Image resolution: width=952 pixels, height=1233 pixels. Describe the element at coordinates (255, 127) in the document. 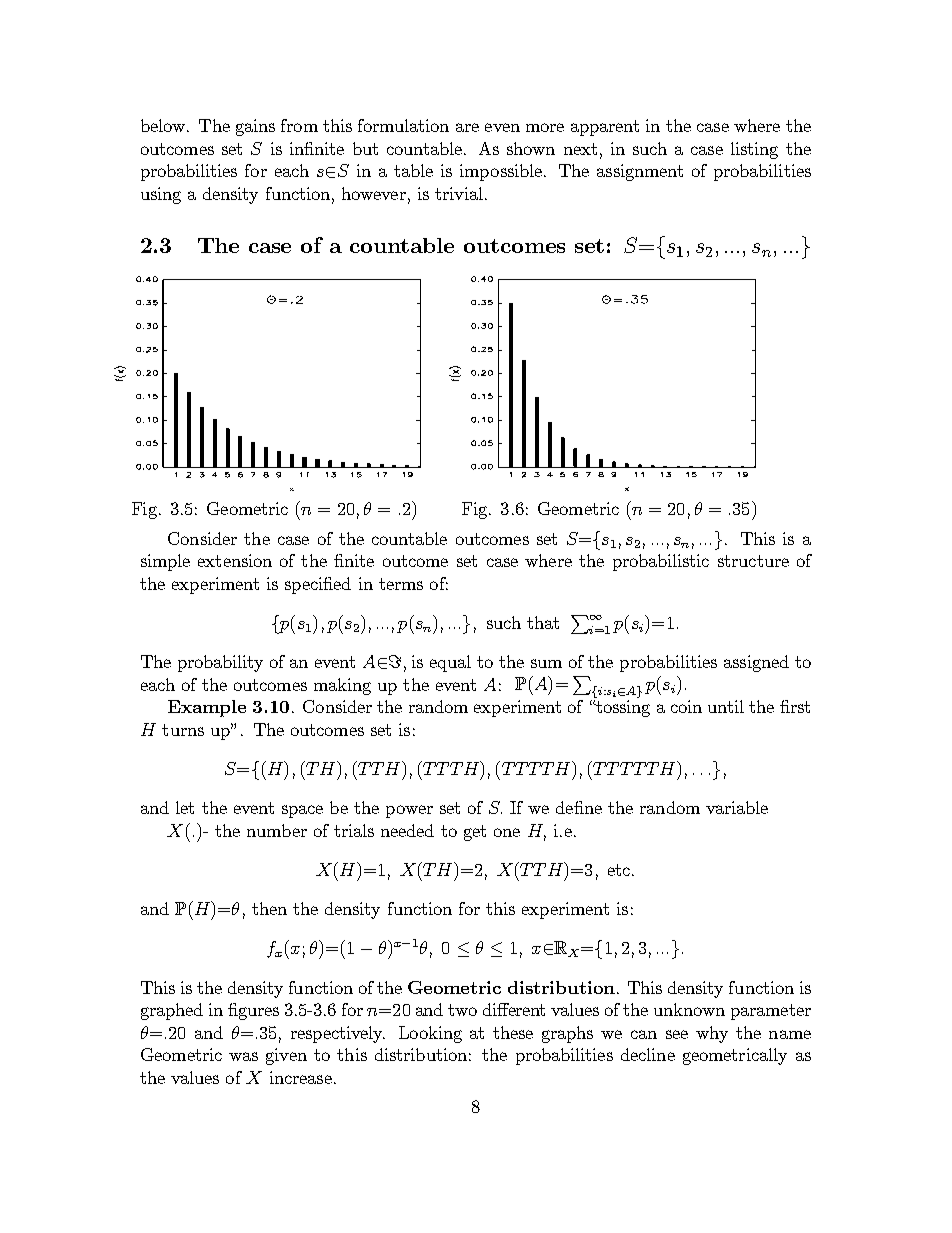

I see `gains` at that location.
